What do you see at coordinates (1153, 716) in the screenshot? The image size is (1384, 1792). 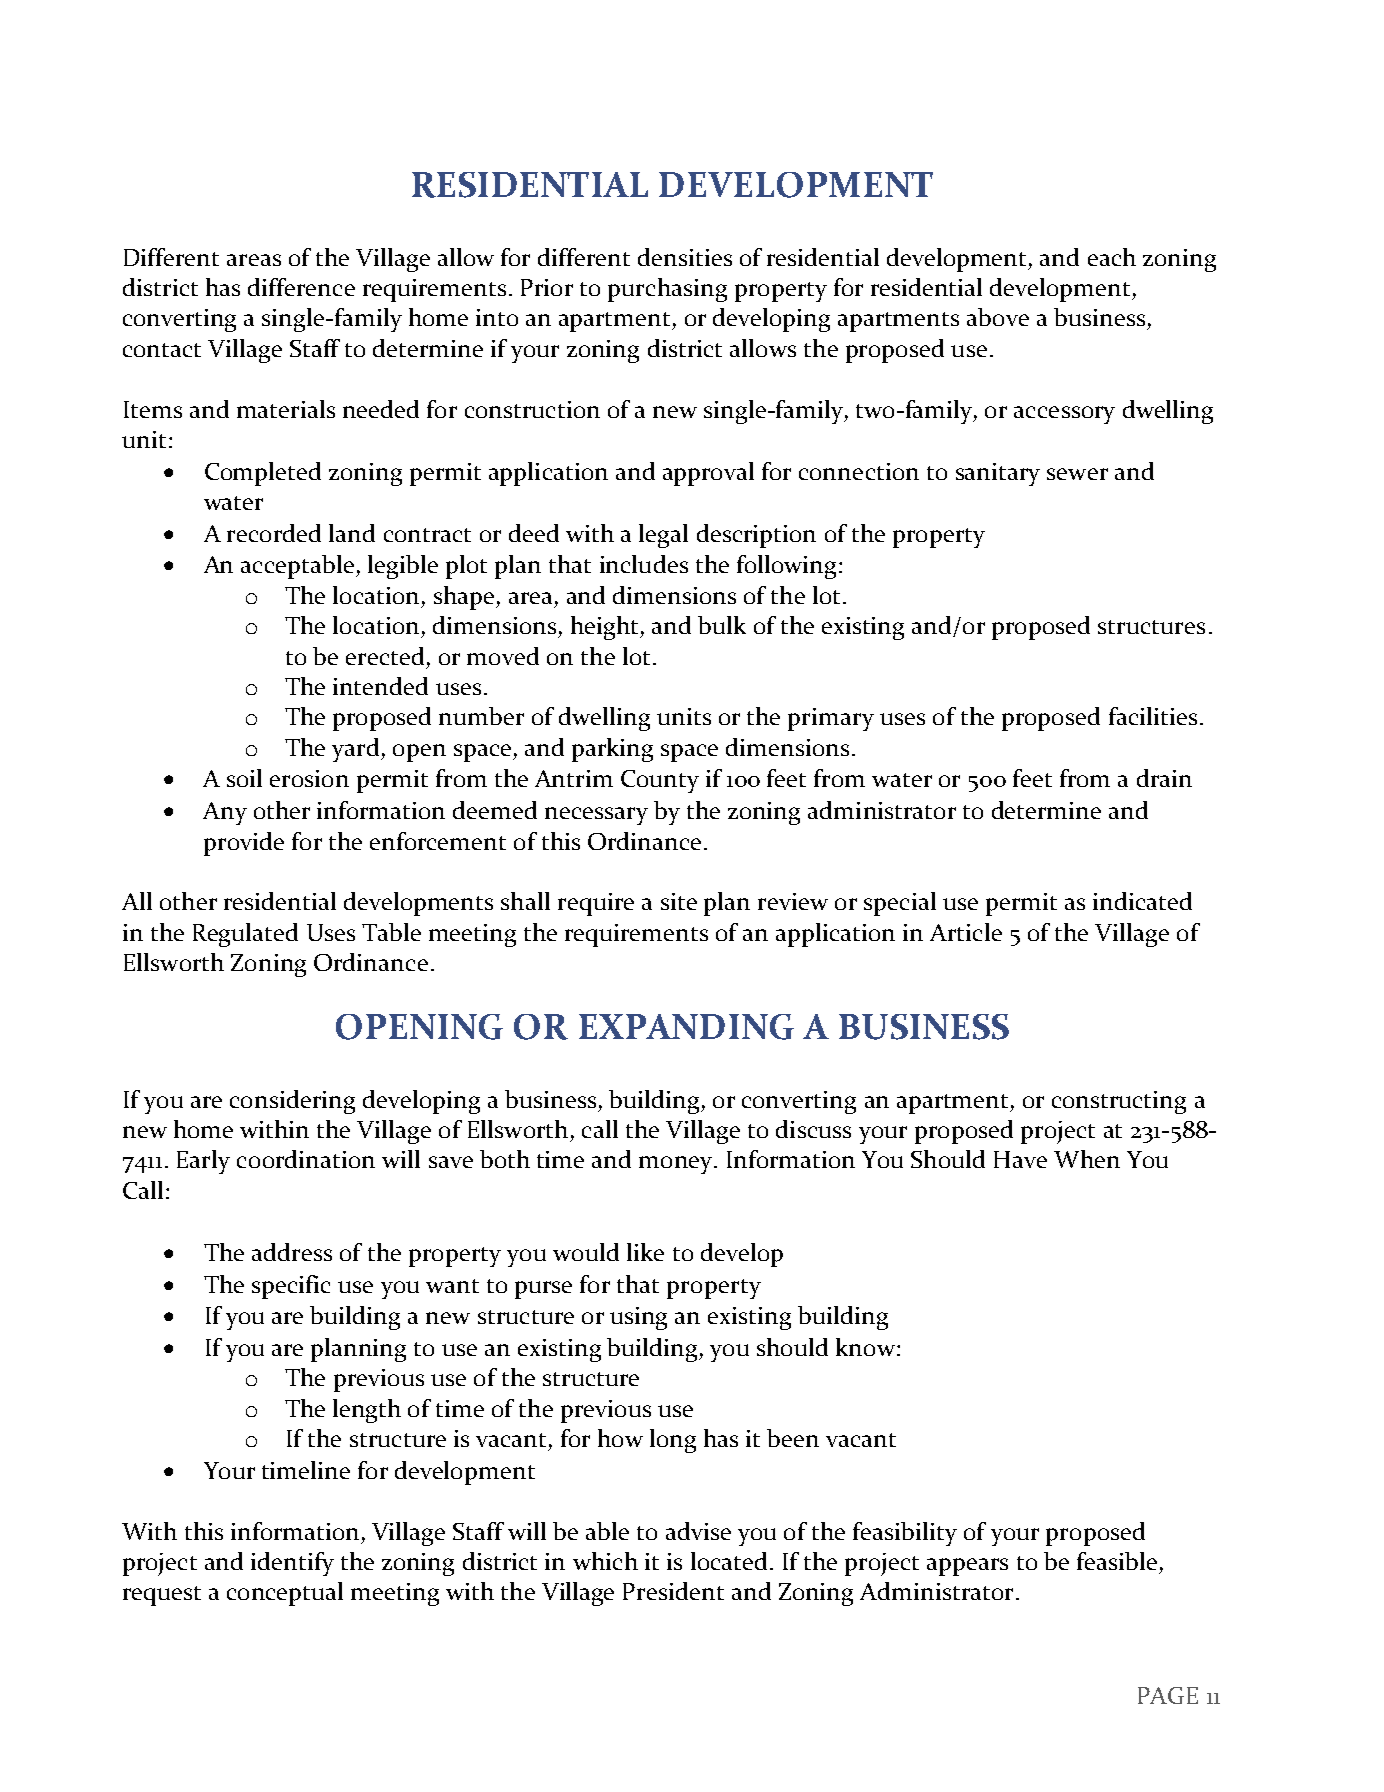 I see `facilities` at bounding box center [1153, 716].
